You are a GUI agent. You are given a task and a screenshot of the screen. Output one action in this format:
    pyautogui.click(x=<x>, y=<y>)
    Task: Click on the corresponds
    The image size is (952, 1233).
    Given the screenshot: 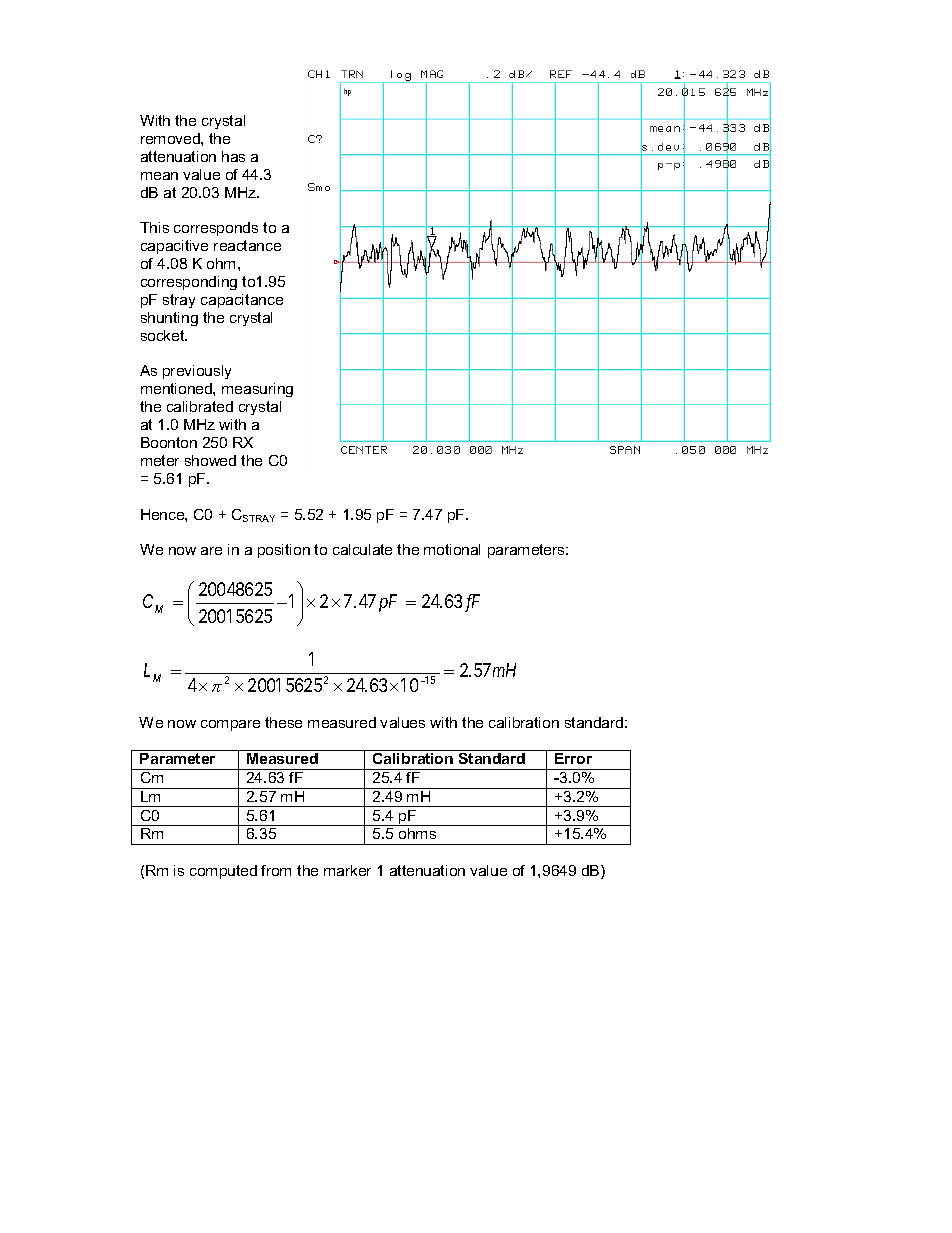 What is the action you would take?
    pyautogui.click(x=216, y=229)
